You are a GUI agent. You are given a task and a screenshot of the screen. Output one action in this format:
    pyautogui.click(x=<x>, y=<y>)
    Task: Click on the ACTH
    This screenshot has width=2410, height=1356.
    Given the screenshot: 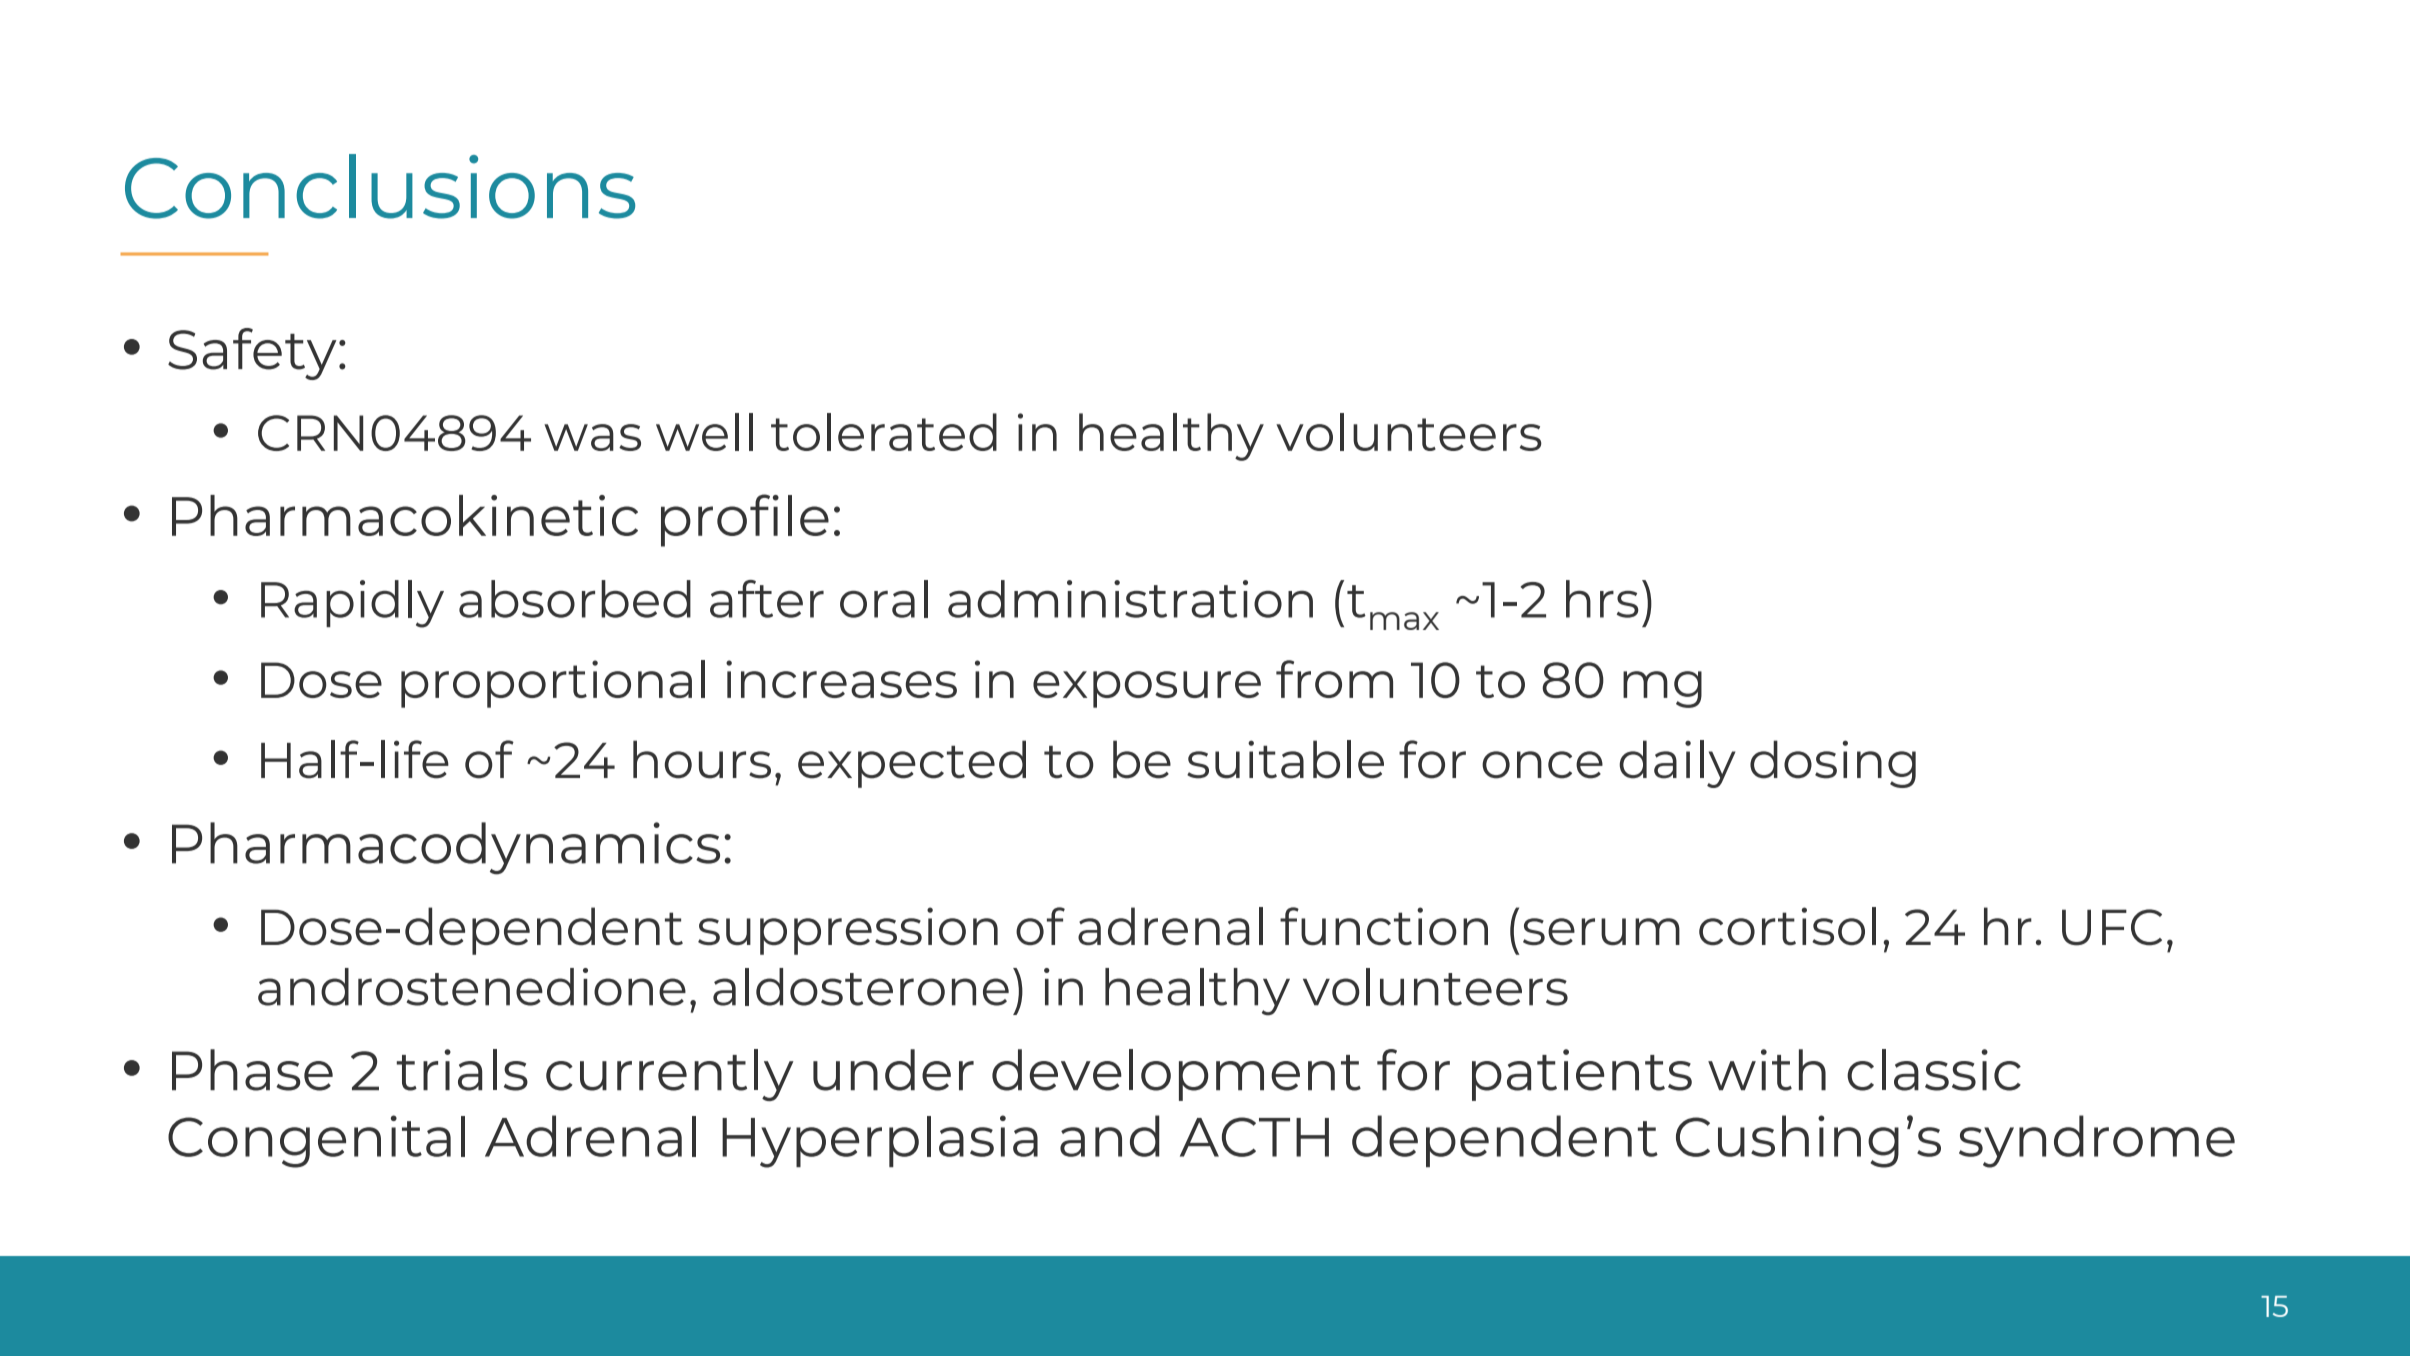 What is the action you would take?
    pyautogui.click(x=1254, y=1137)
